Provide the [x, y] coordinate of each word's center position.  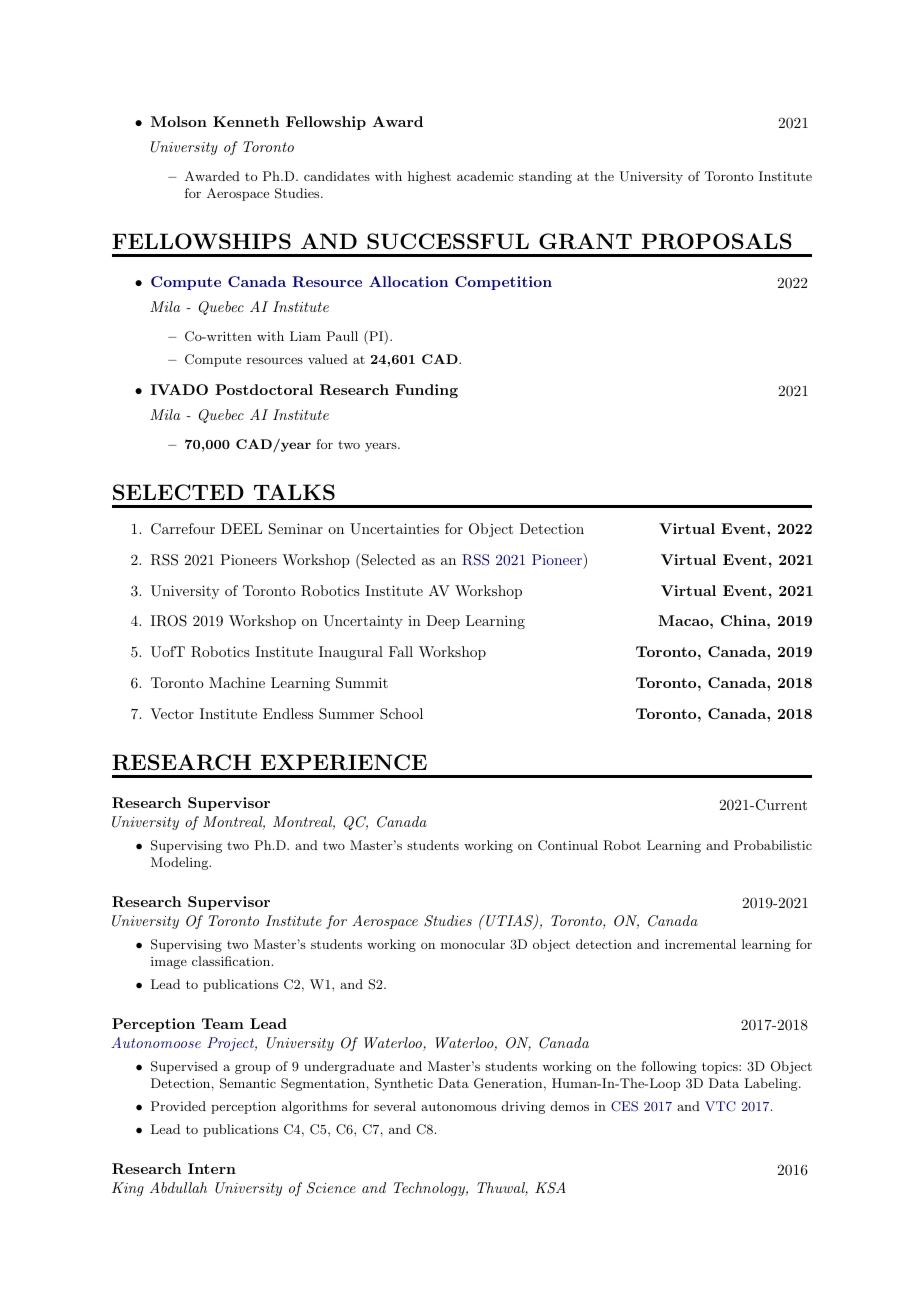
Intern [212, 1168]
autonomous [458, 1106]
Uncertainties [394, 529]
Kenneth [246, 121]
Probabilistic [773, 845]
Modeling [181, 863]
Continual [568, 845]
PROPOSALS [717, 241]
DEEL [241, 528]
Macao [684, 620]
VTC [720, 1106]
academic [485, 176]
